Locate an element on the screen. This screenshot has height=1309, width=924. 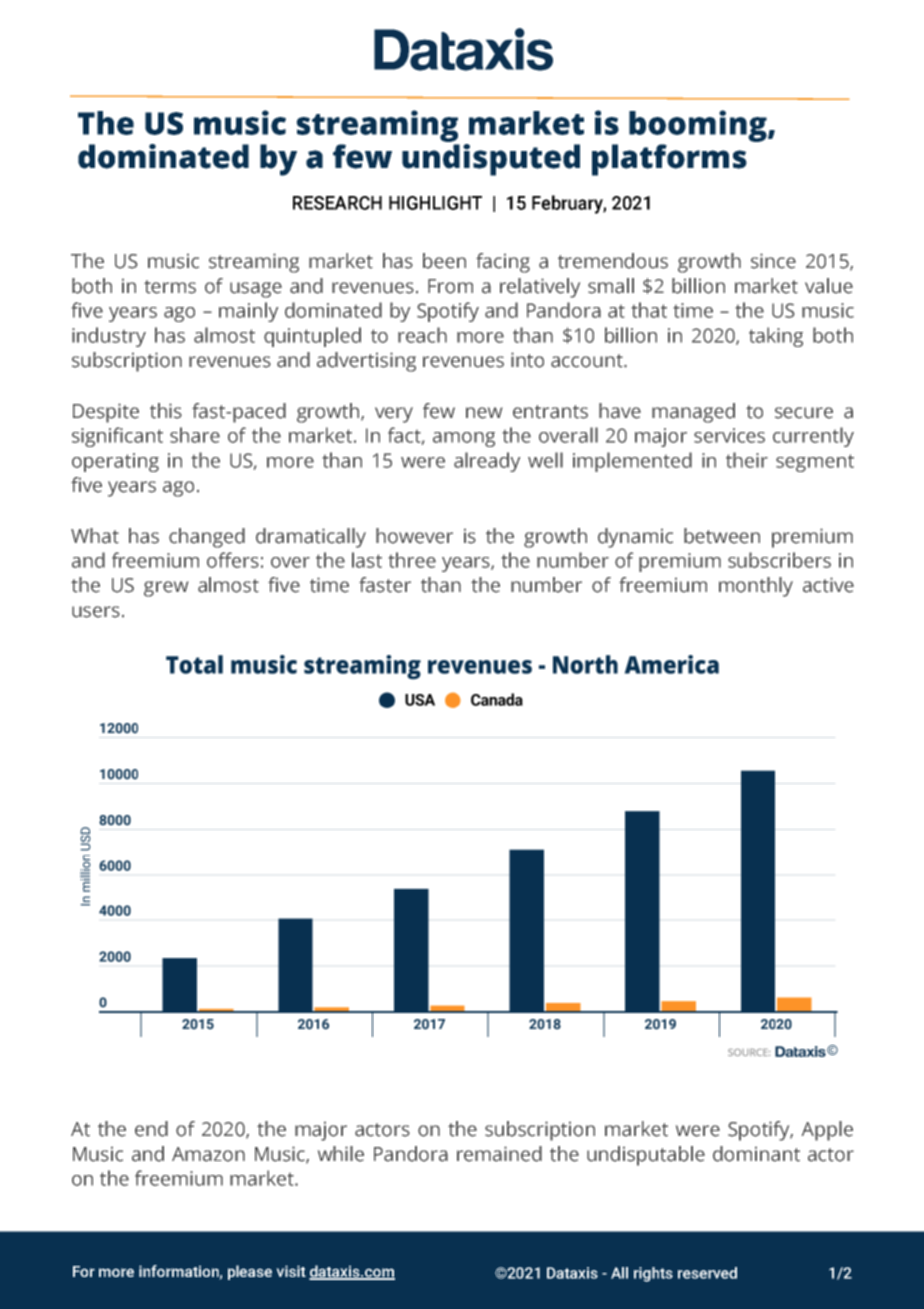
three is located at coordinates (412, 560).
